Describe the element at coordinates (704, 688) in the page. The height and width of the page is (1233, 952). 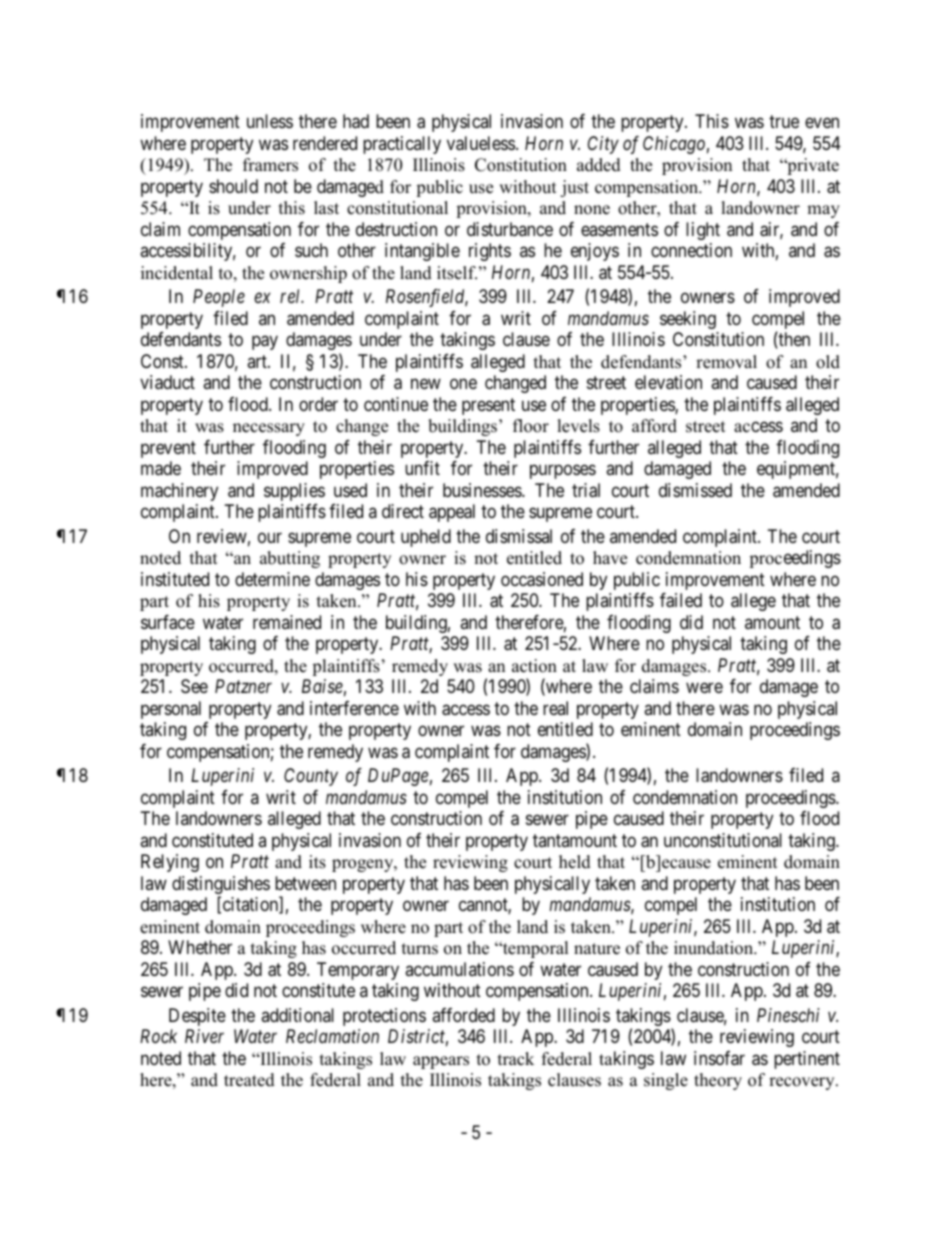
I see `were` at that location.
